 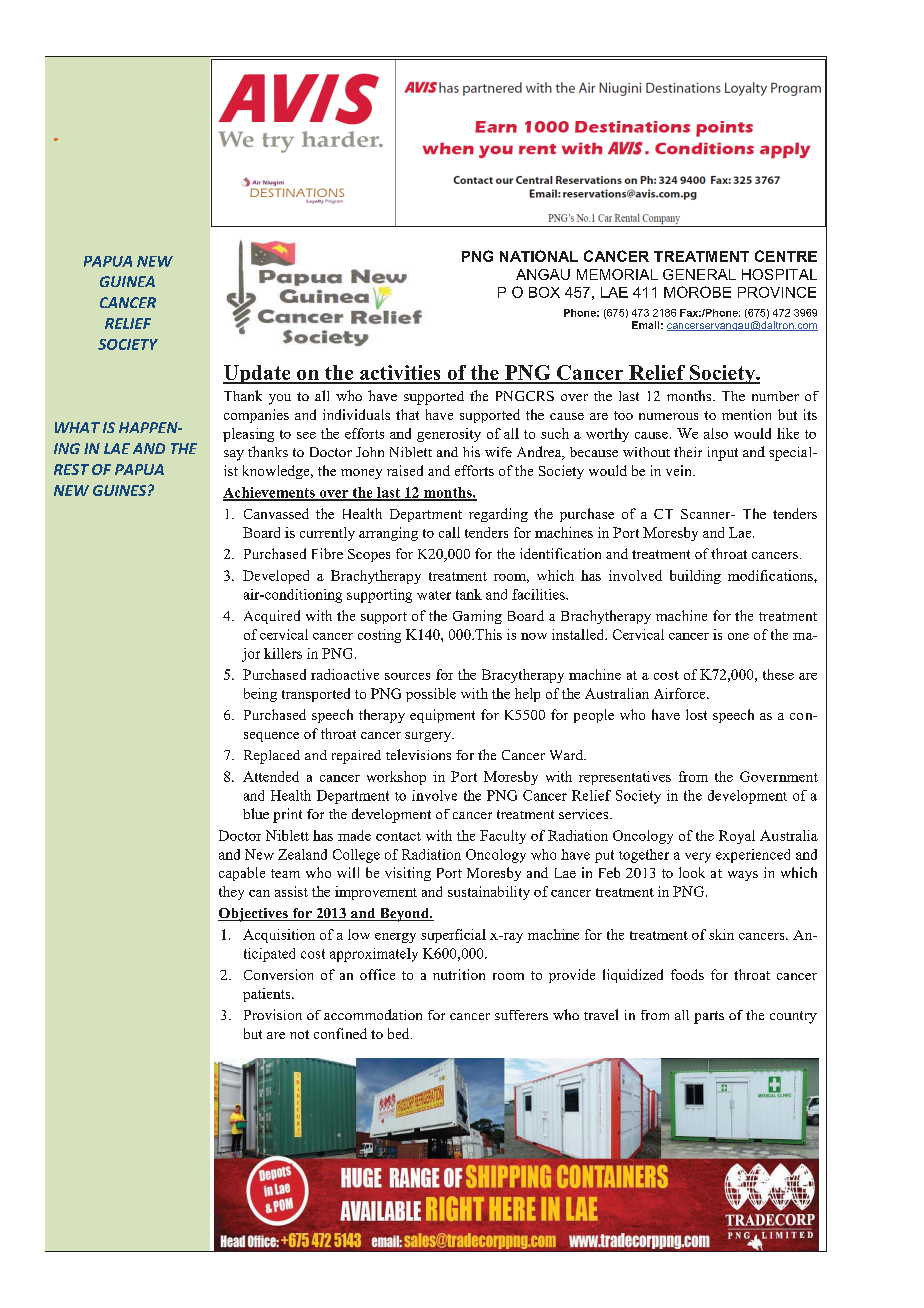 What do you see at coordinates (272, 617) in the document?
I see `Acquired` at bounding box center [272, 617].
